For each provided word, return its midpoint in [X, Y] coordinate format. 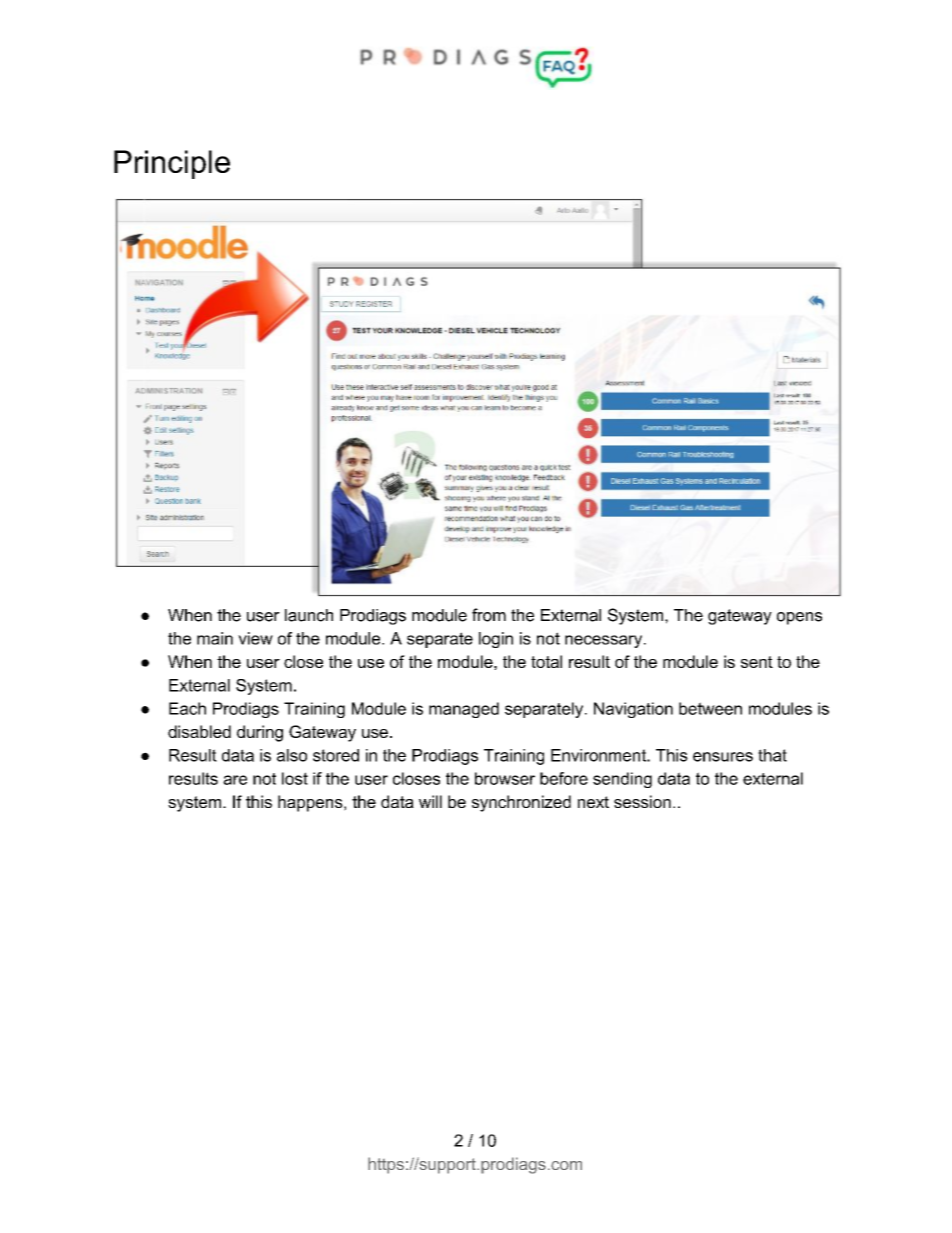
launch [309, 615]
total [546, 661]
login [496, 640]
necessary [605, 641]
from [489, 615]
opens [799, 618]
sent [757, 662]
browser [505, 778]
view [255, 638]
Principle [172, 164]
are [235, 780]
